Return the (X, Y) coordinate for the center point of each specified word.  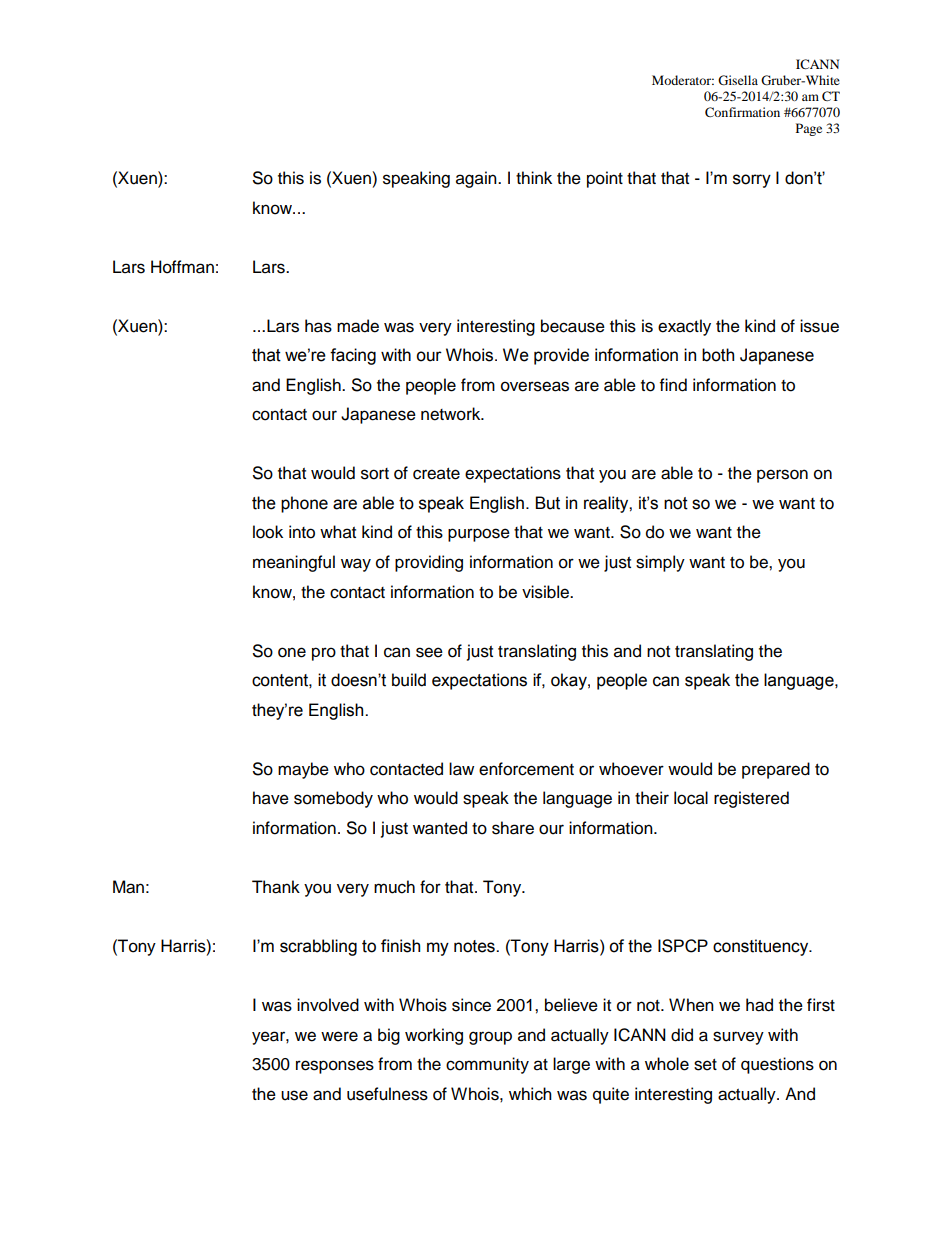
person (782, 476)
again (477, 179)
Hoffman (182, 267)
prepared (776, 770)
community (487, 1065)
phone (304, 504)
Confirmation (742, 112)
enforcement (526, 769)
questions (777, 1065)
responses (335, 1067)
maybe (303, 770)
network (452, 414)
